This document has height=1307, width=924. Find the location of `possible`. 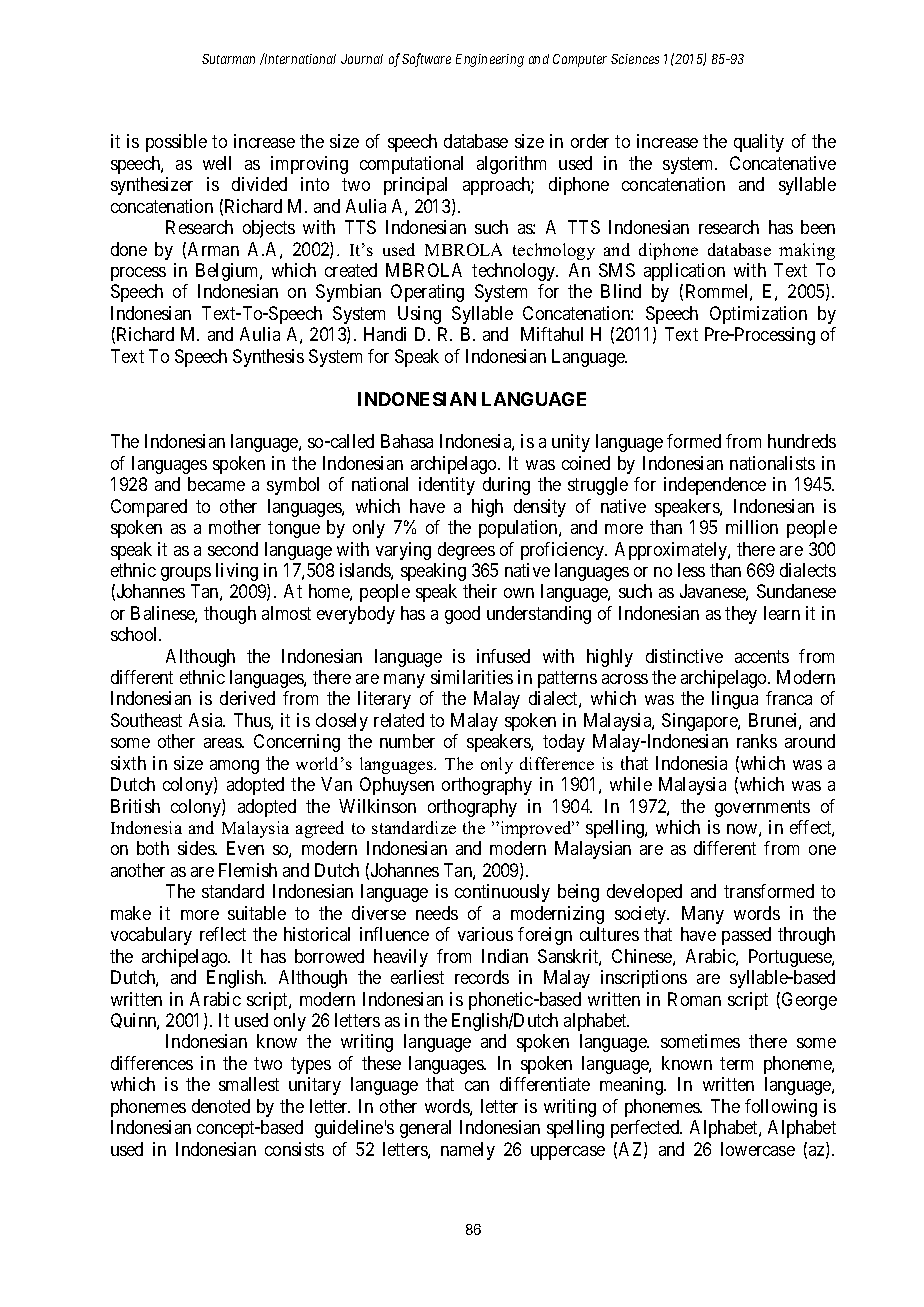

possible is located at coordinates (176, 143).
